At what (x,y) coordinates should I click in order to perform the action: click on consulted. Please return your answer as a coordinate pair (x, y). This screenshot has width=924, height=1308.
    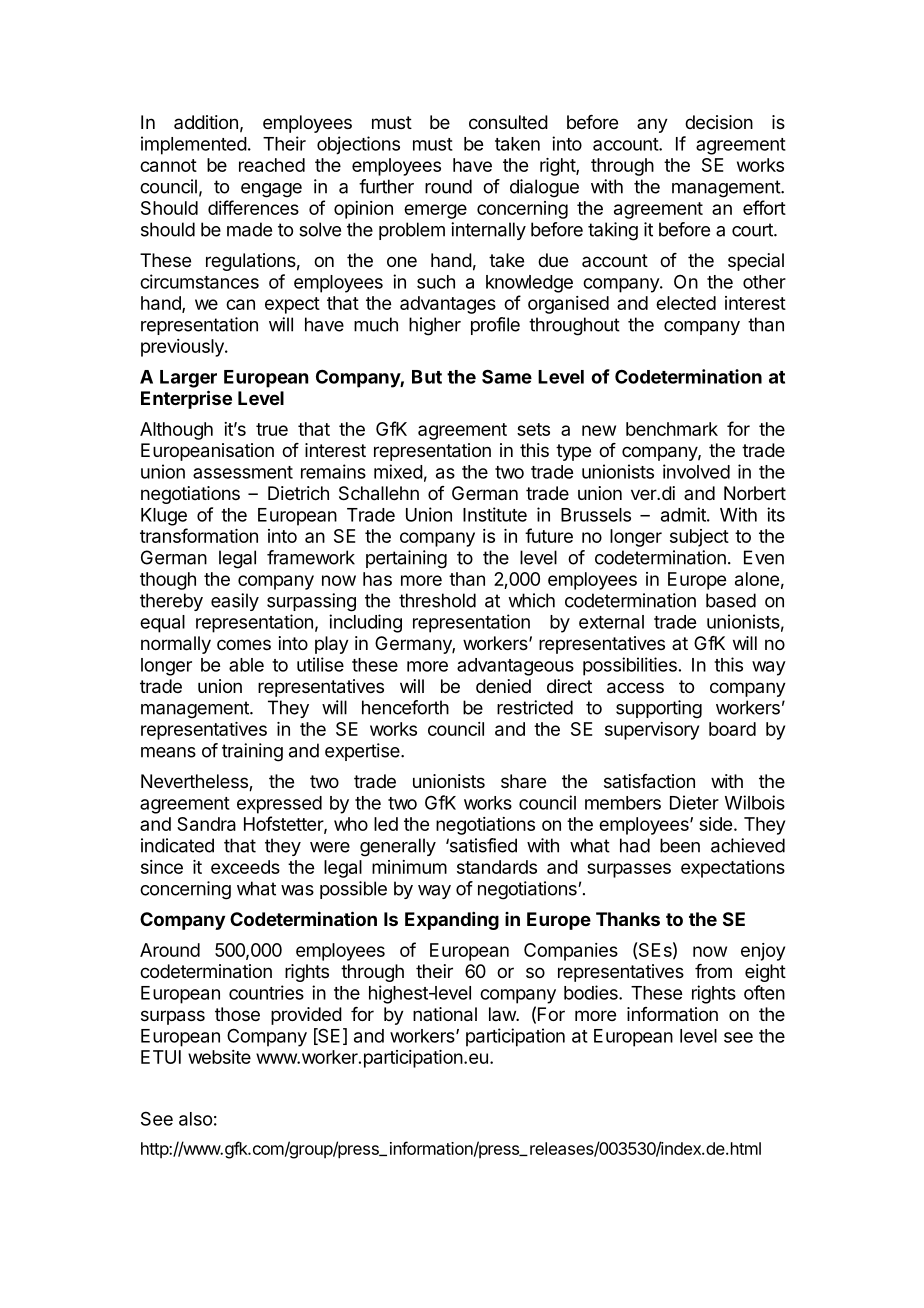
    Looking at the image, I should click on (508, 122).
